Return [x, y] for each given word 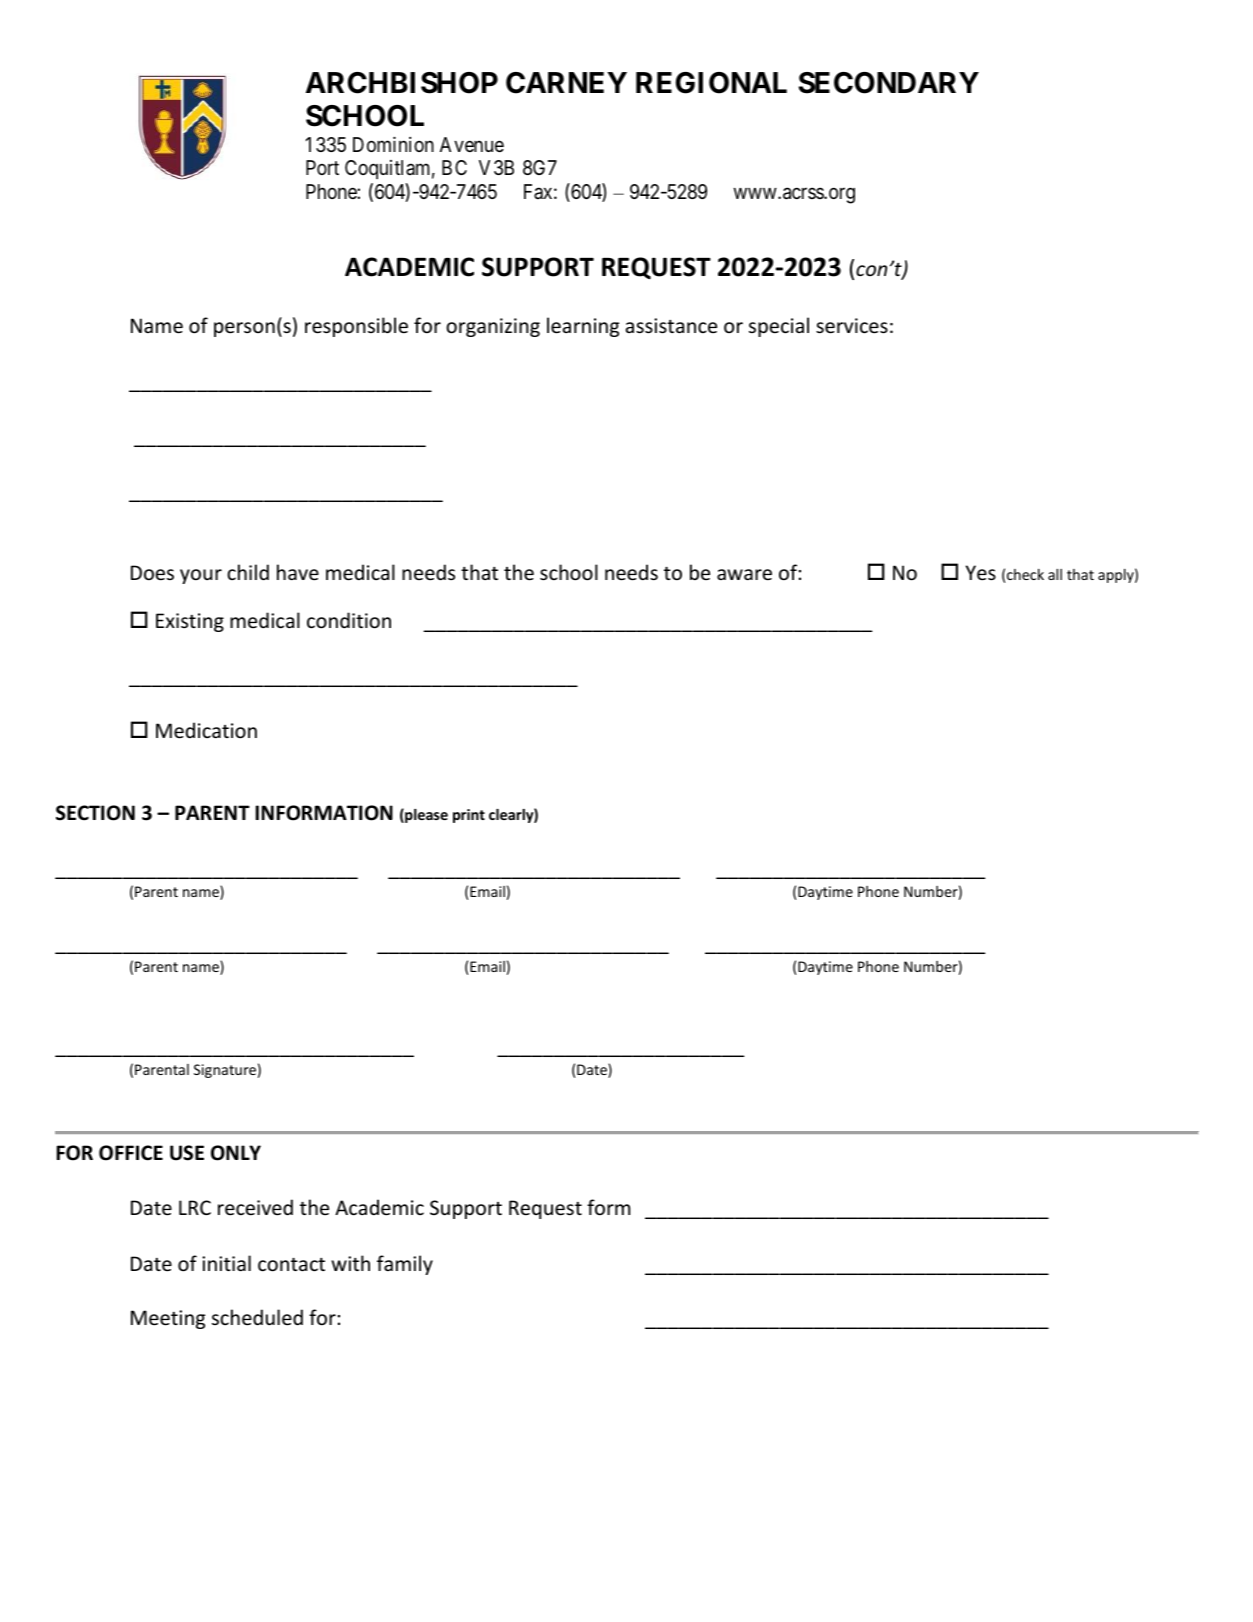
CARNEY [566, 83]
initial [226, 1263]
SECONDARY [888, 83]
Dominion [393, 144]
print [469, 816]
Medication [206, 730]
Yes [981, 573]
